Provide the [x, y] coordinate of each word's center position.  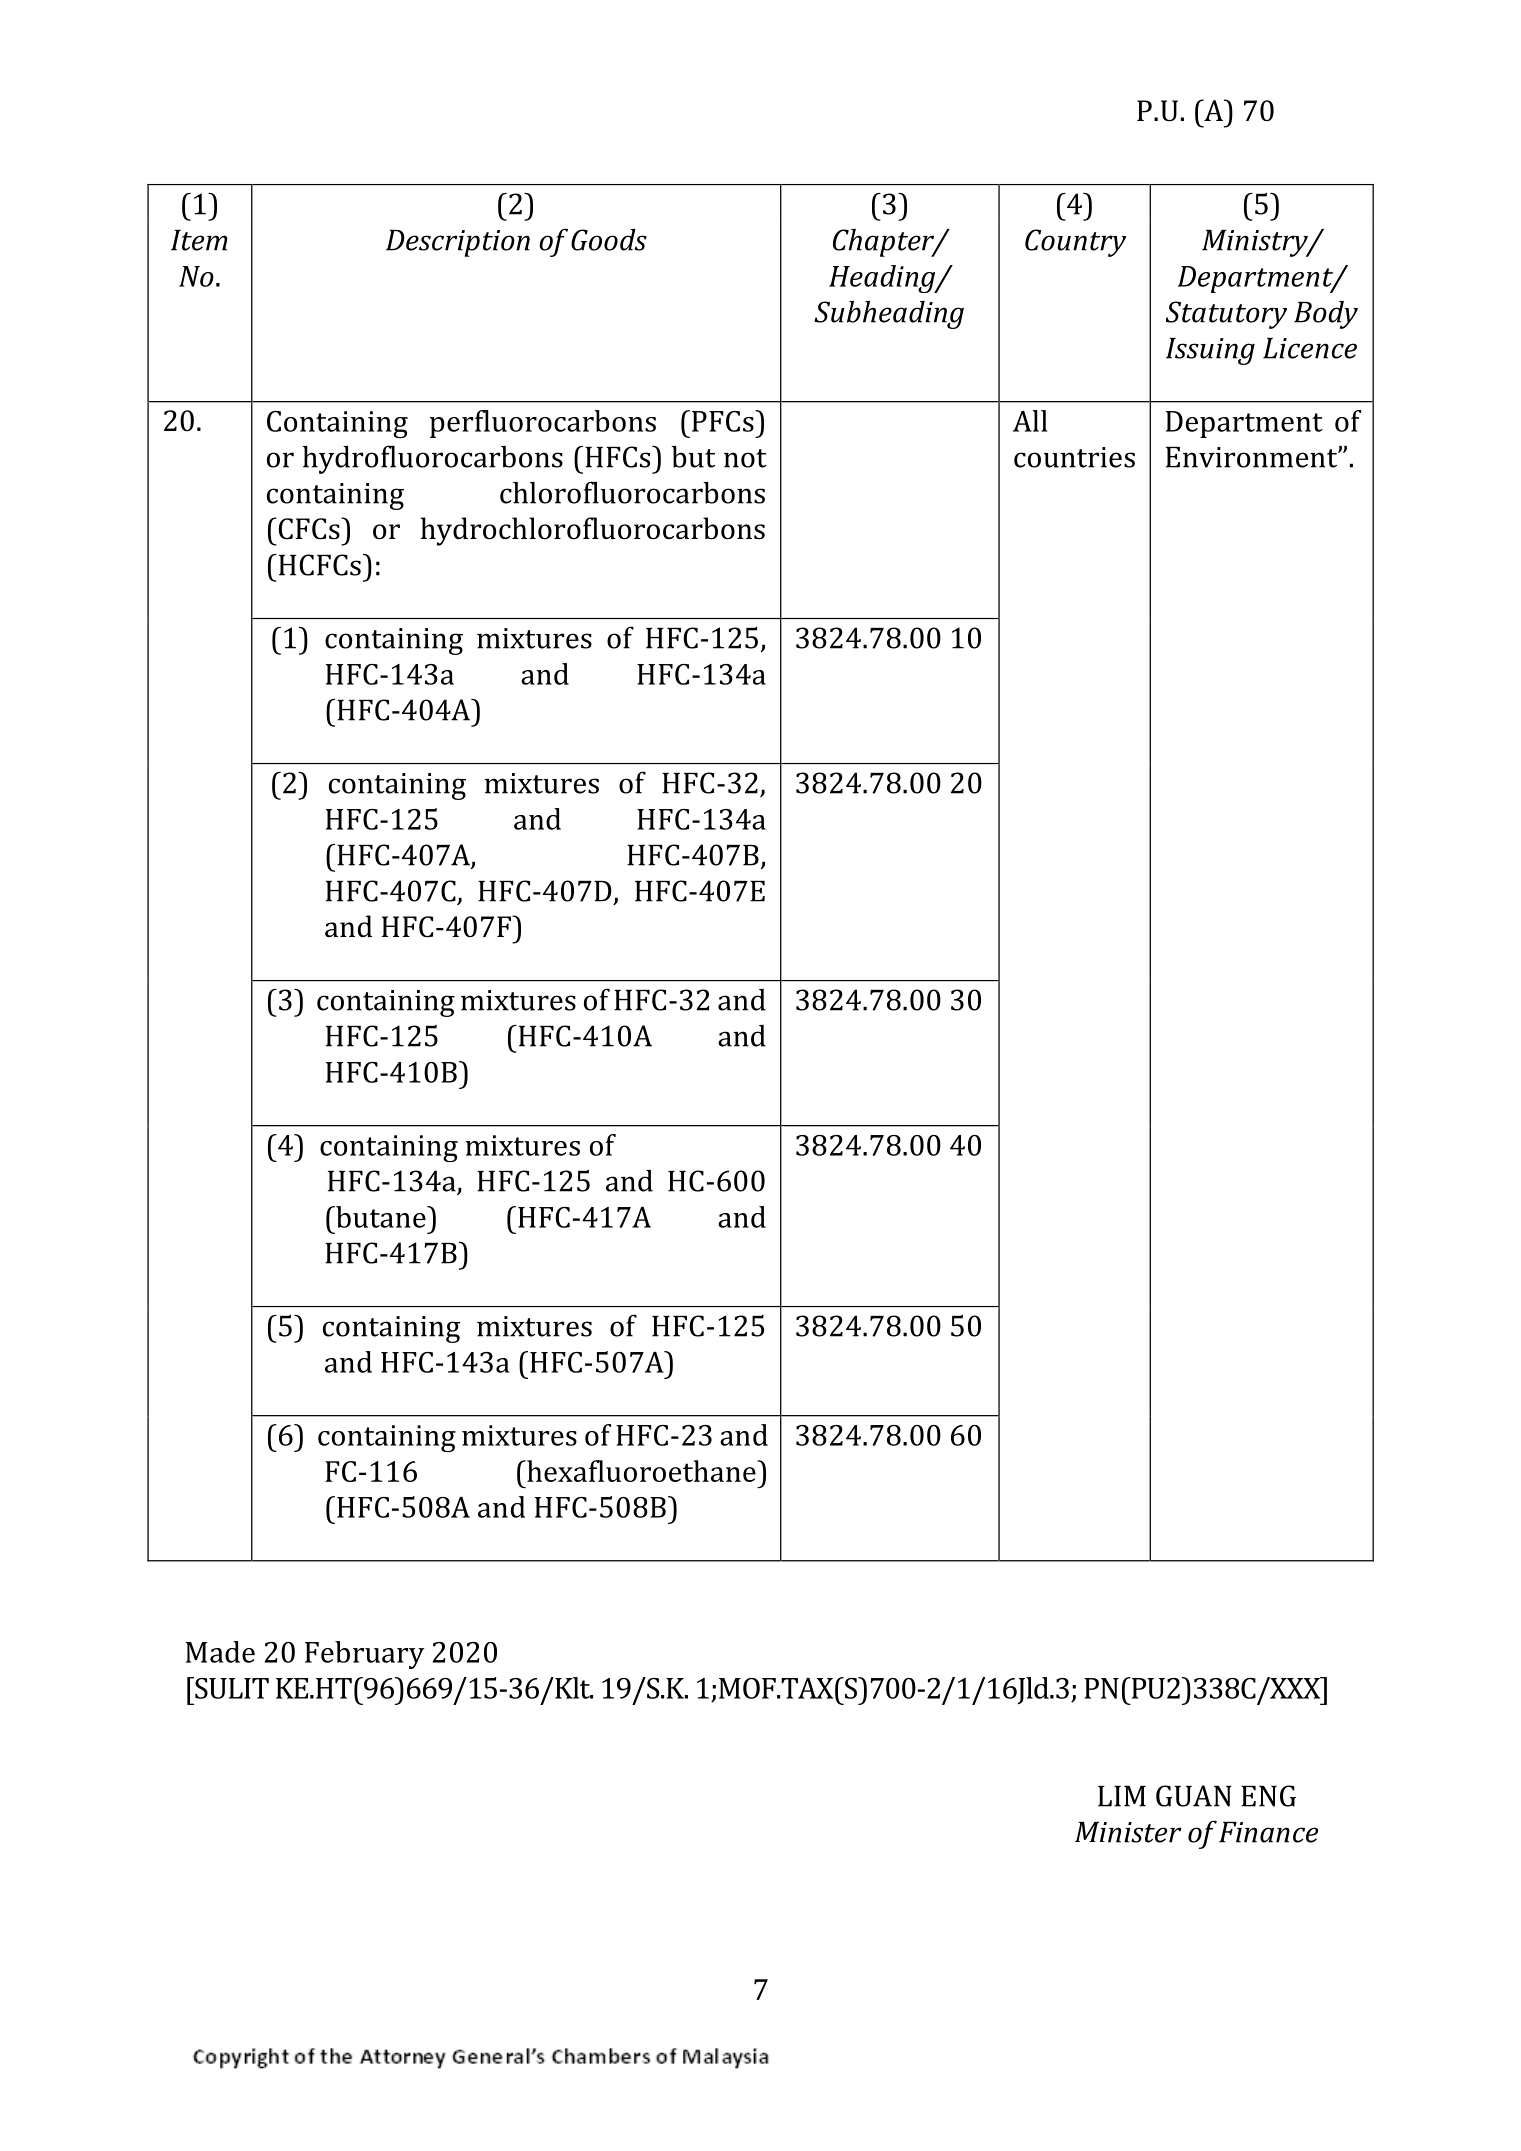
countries [1074, 457]
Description [458, 243]
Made [220, 1652]
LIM [1122, 1796]
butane [381, 1217]
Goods [609, 240]
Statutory [1226, 315]
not [745, 458]
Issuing [1210, 351]
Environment [1252, 457]
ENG [1268, 1796]
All [1030, 421]
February [364, 1655]
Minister [1128, 1832]
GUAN [1194, 1796]
